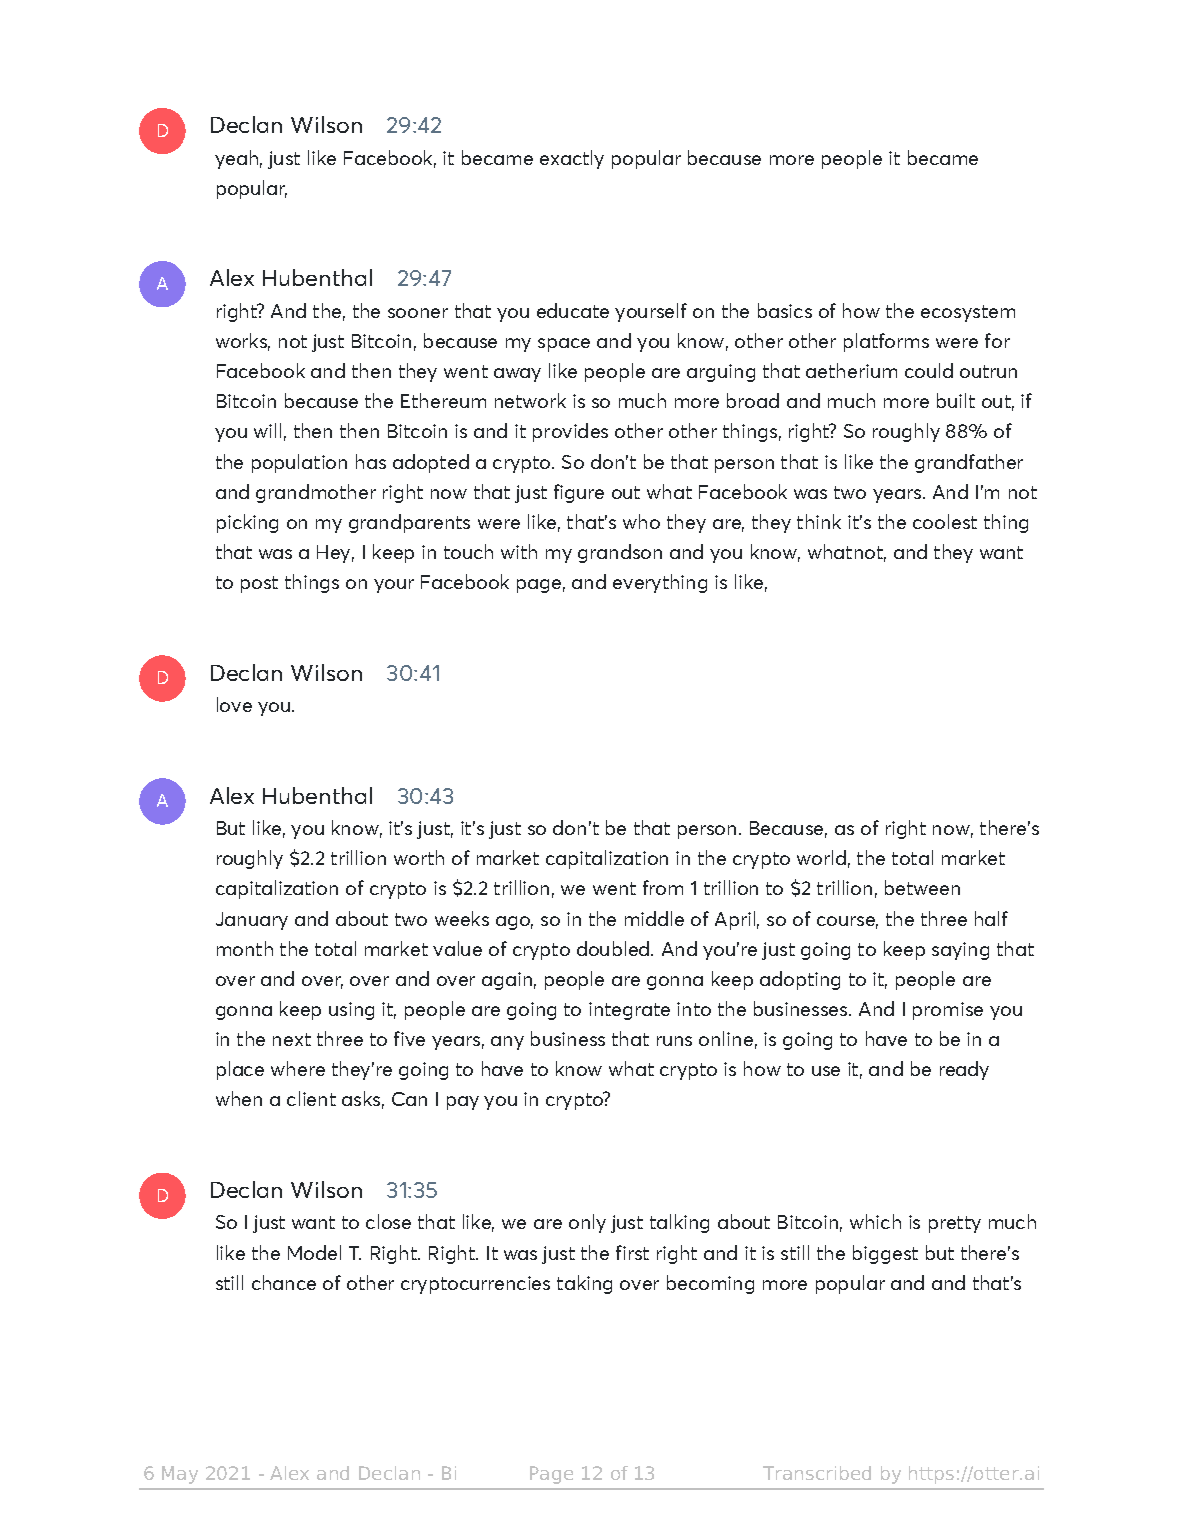 This image has height=1531, width=1183. I want to click on client, so click(311, 1098).
